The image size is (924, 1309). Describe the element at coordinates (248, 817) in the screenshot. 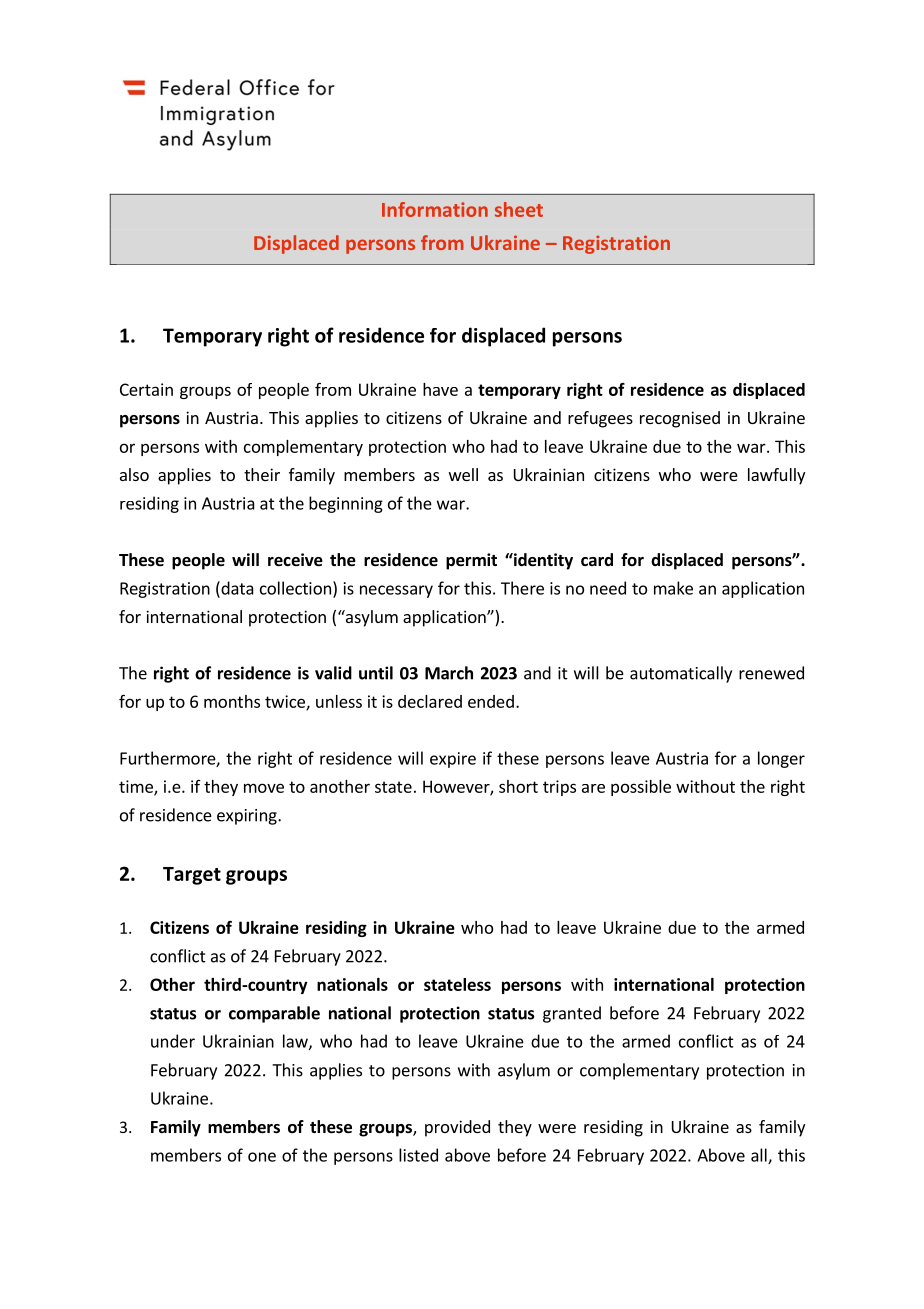

I see `expiring` at that location.
